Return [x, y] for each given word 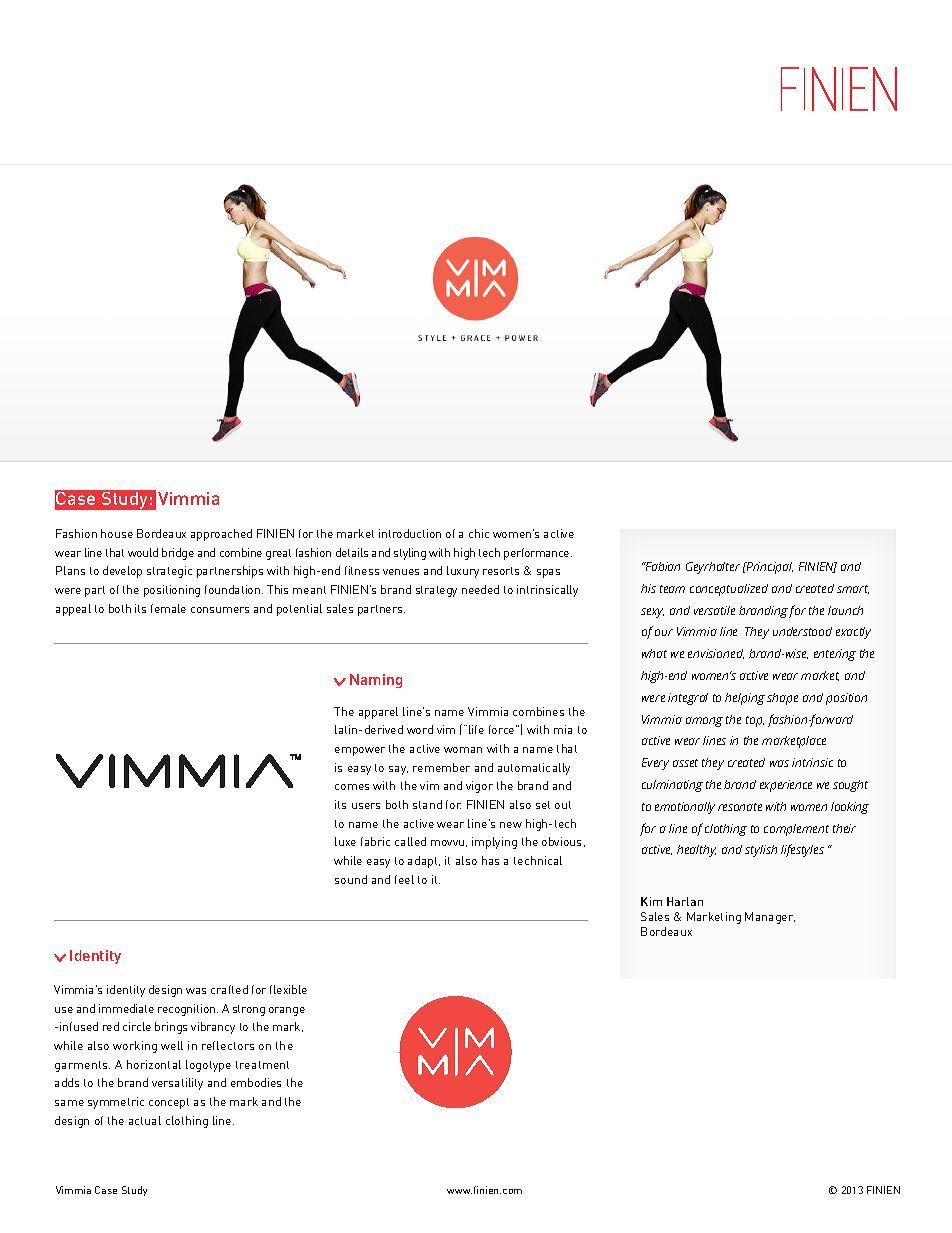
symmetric [116, 1103]
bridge [178, 554]
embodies [256, 1082]
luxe [345, 841]
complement [796, 830]
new [511, 825]
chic [479, 533]
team [672, 589]
